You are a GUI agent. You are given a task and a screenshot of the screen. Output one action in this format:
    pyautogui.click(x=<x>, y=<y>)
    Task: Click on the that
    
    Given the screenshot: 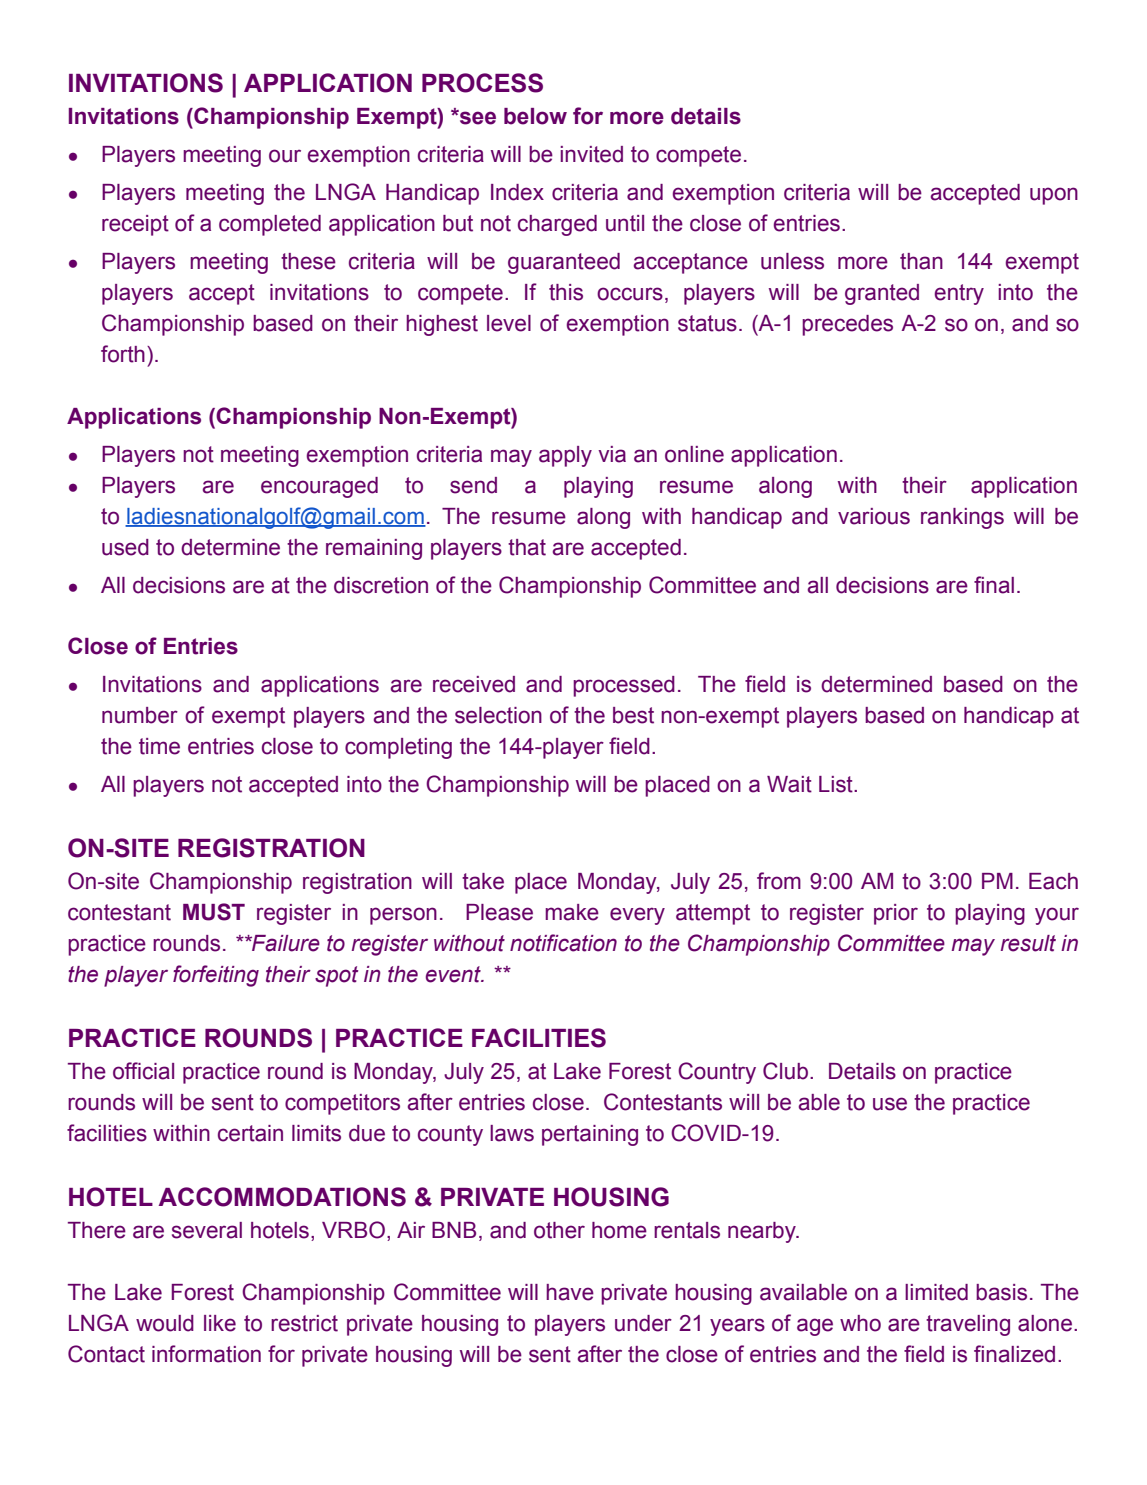 What is the action you would take?
    pyautogui.click(x=527, y=547)
